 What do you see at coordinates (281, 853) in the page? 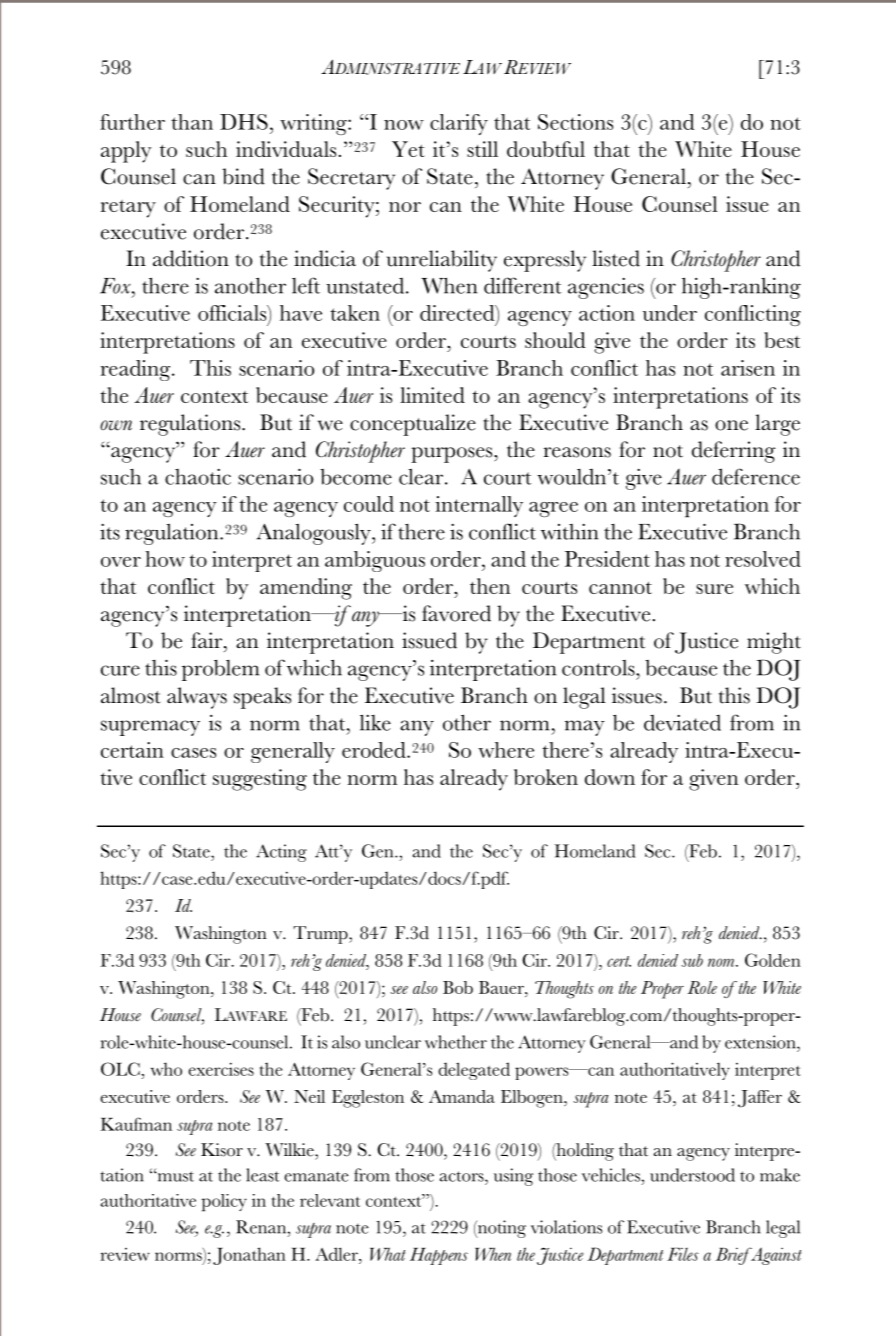
I see `Acting` at bounding box center [281, 853].
